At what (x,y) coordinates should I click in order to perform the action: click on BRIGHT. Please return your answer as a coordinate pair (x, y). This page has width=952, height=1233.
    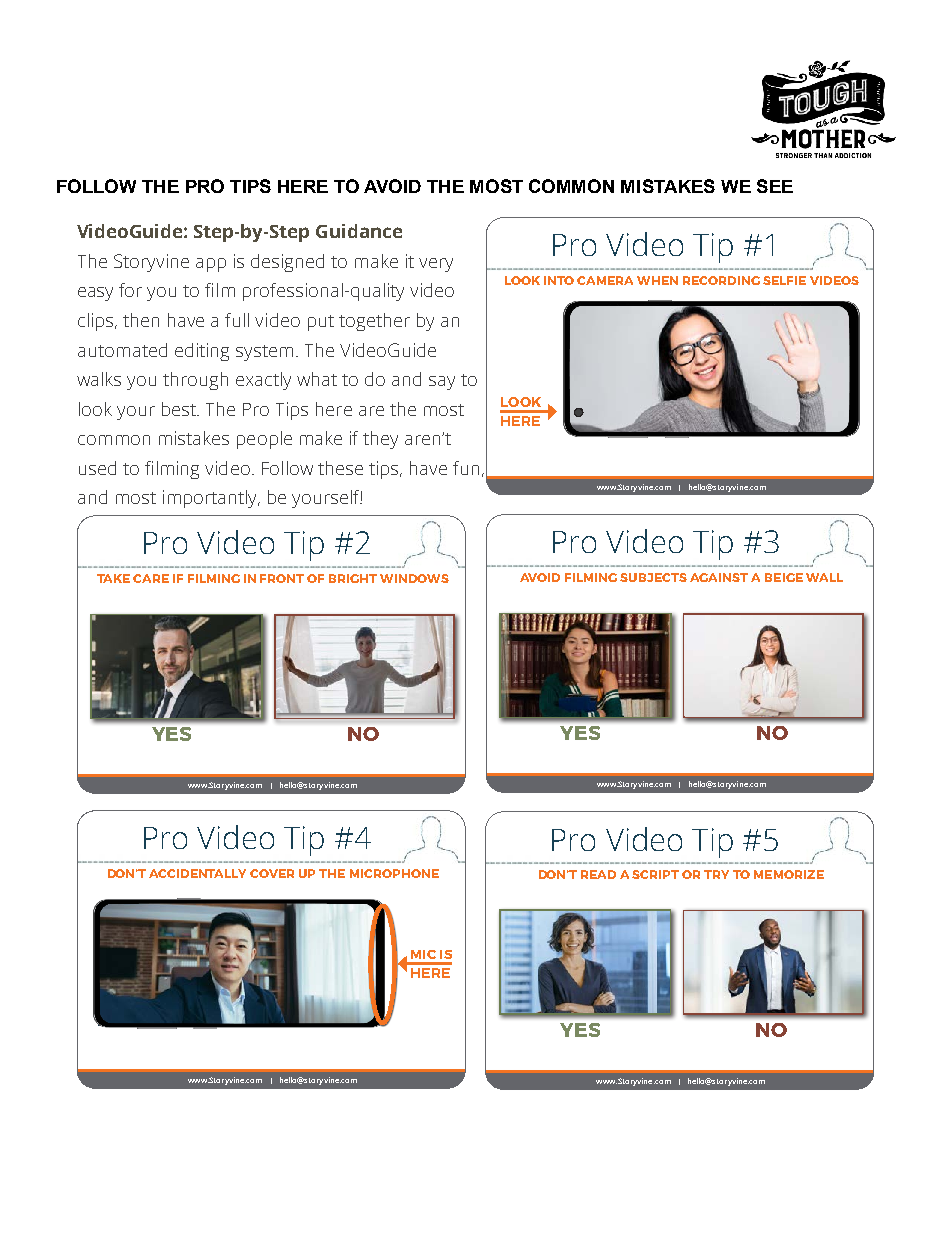
    Looking at the image, I should click on (353, 578).
